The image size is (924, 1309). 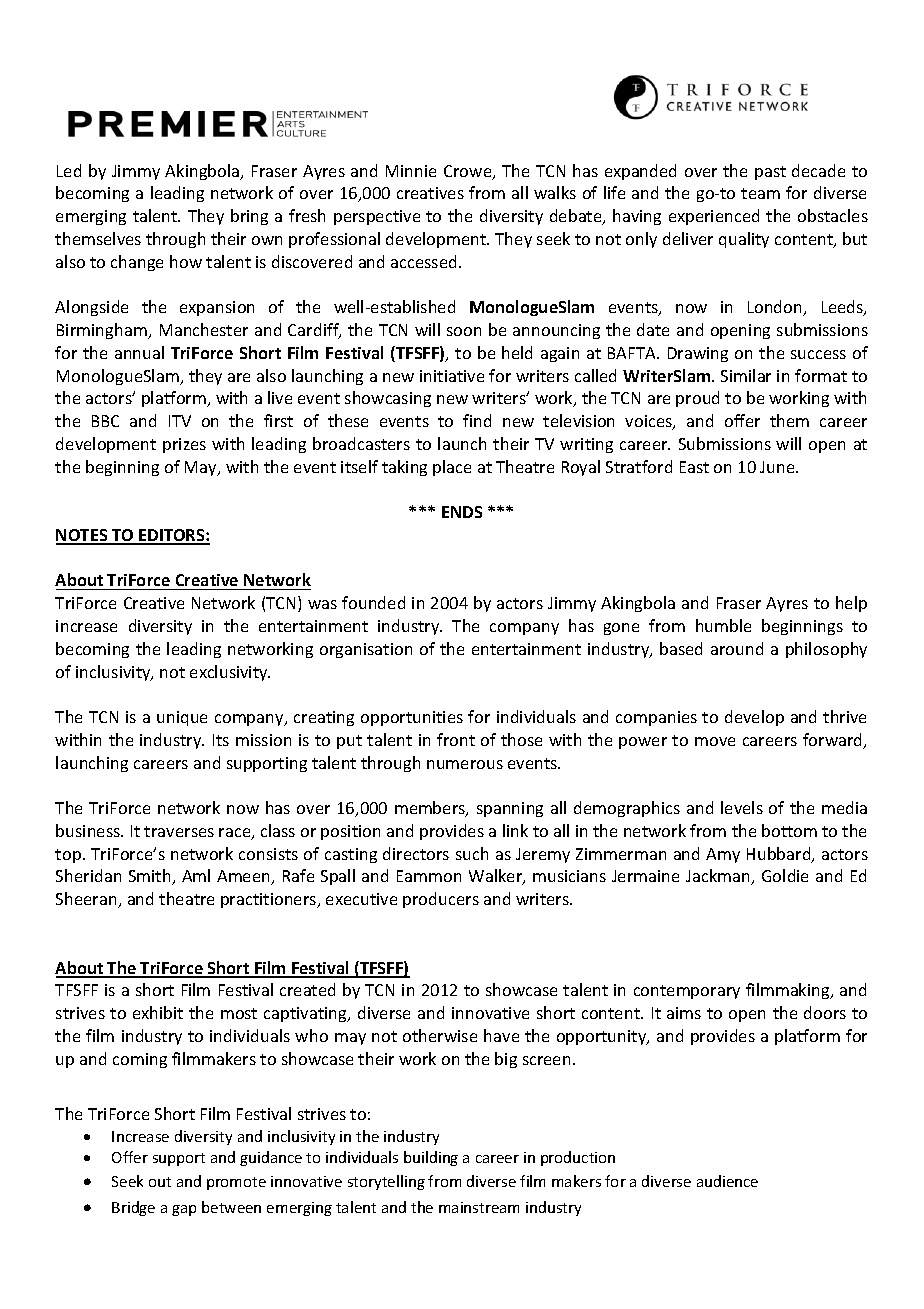 What do you see at coordinates (778, 467) in the screenshot?
I see `June` at bounding box center [778, 467].
